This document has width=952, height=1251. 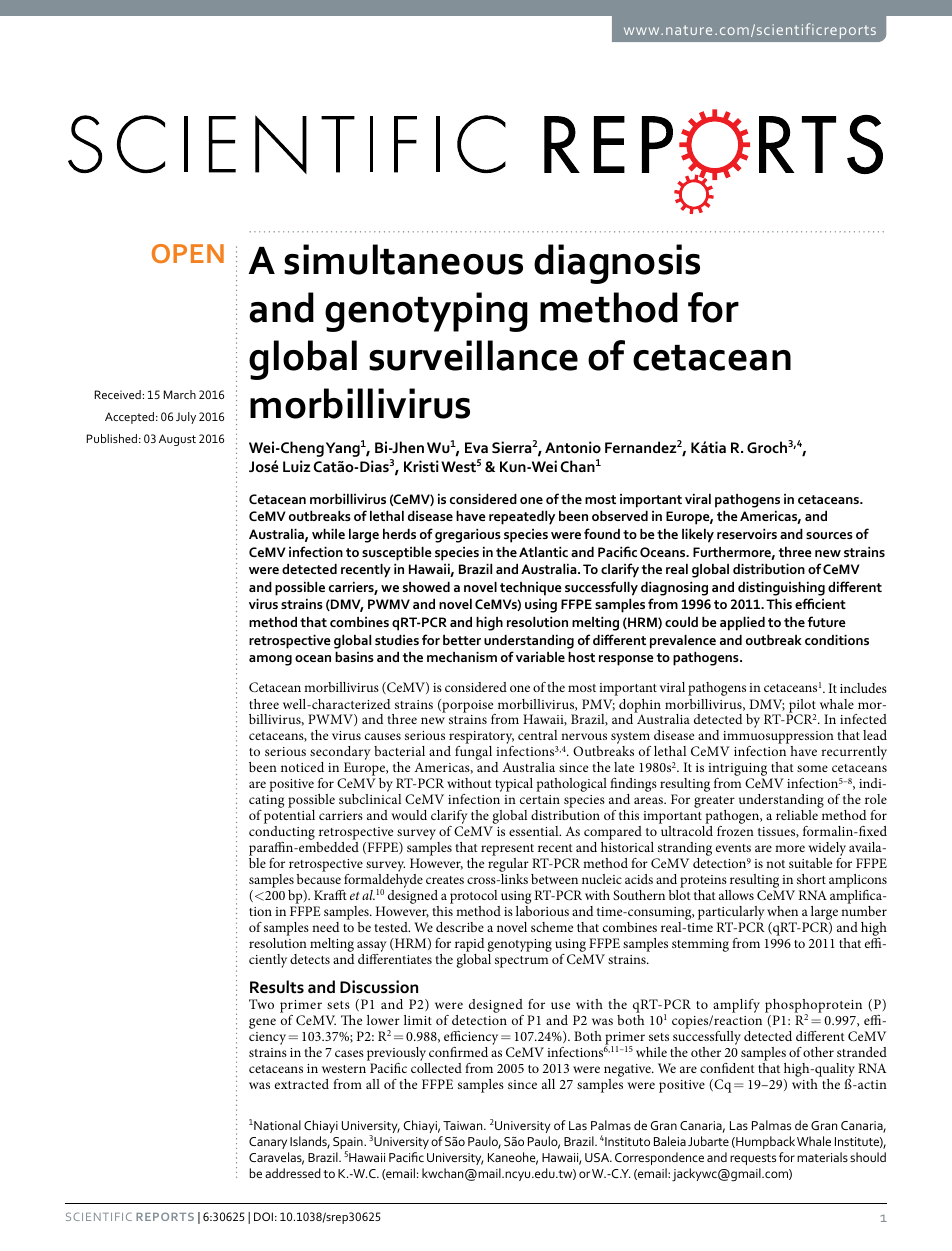 What do you see at coordinates (617, 264) in the document?
I see `diagnosis` at bounding box center [617, 264].
